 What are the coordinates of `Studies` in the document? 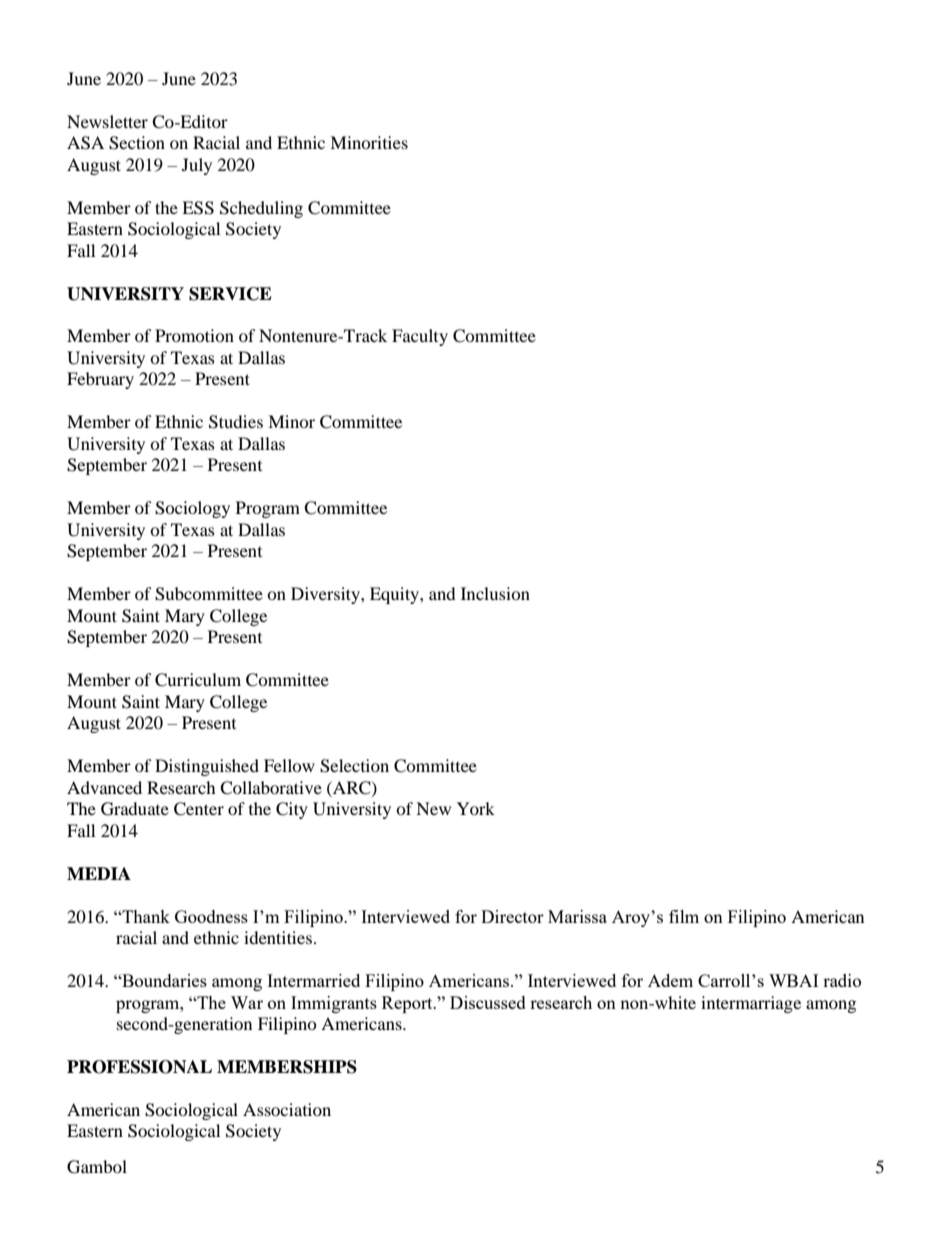 It's located at (236, 422).
